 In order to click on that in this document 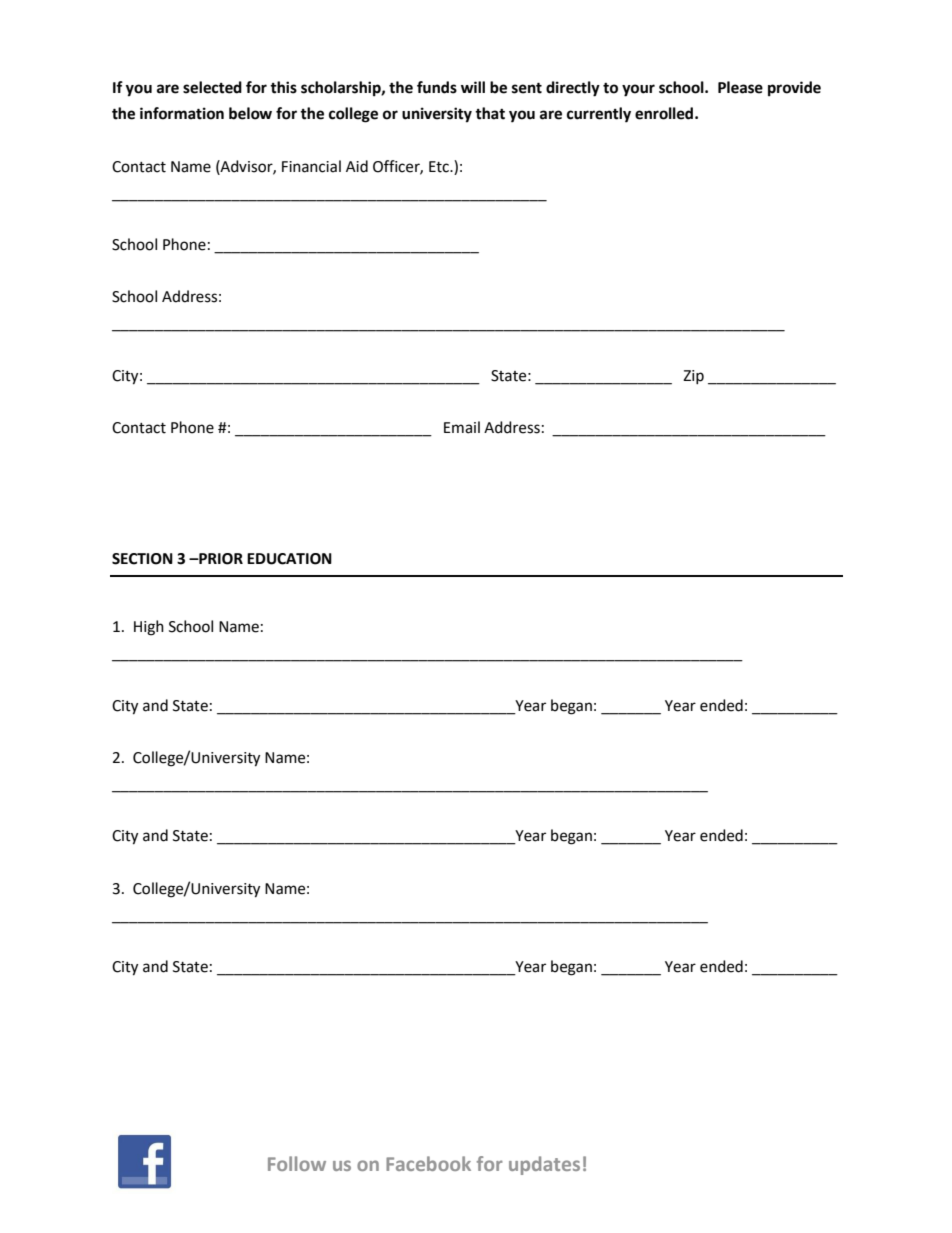, I will do `click(490, 113)`.
